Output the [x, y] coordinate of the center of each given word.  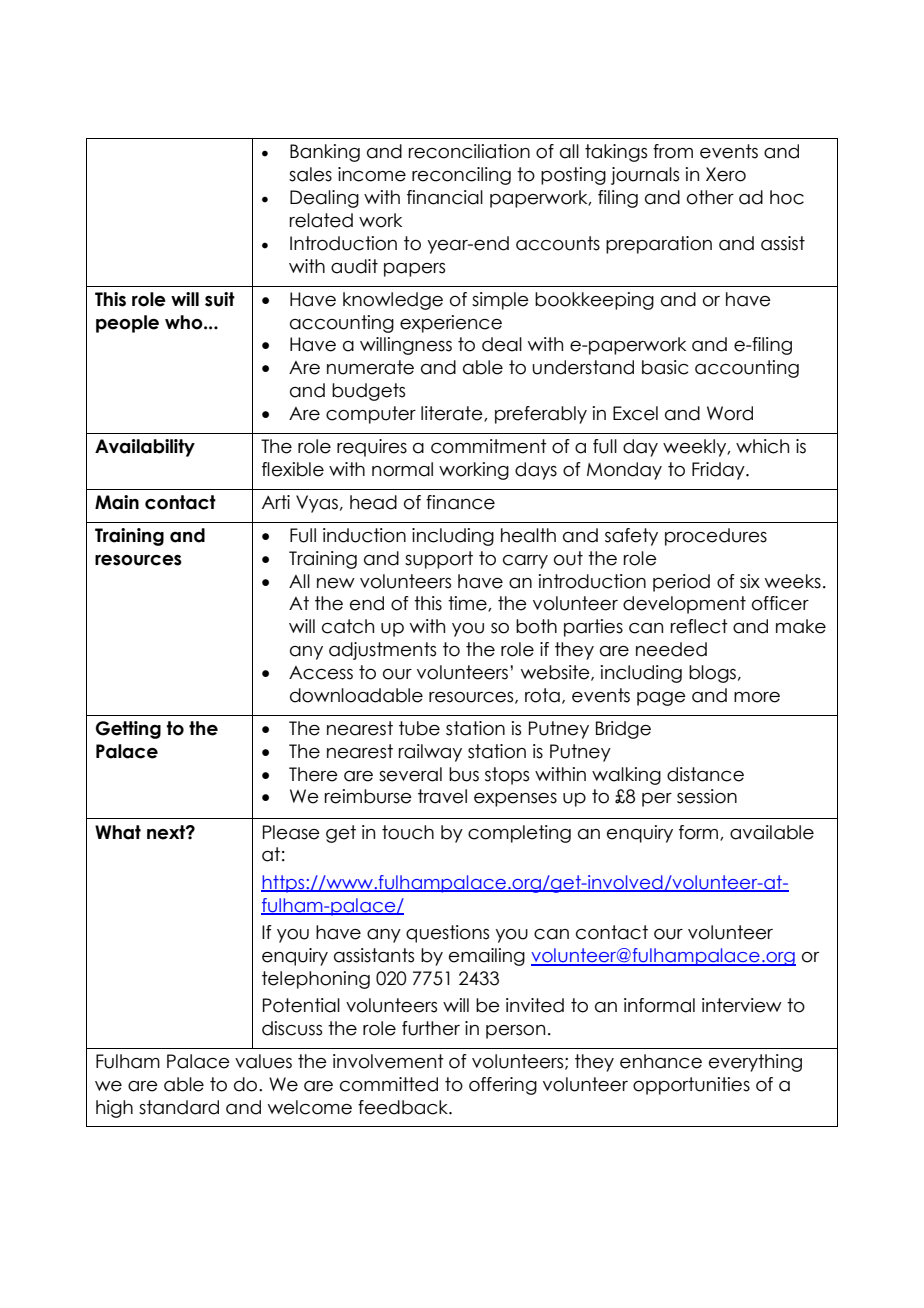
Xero [726, 174]
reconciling [461, 176]
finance [460, 502]
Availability [145, 448]
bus [464, 774]
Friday [719, 471]
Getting [128, 730]
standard [179, 1107]
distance [705, 774]
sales [310, 174]
